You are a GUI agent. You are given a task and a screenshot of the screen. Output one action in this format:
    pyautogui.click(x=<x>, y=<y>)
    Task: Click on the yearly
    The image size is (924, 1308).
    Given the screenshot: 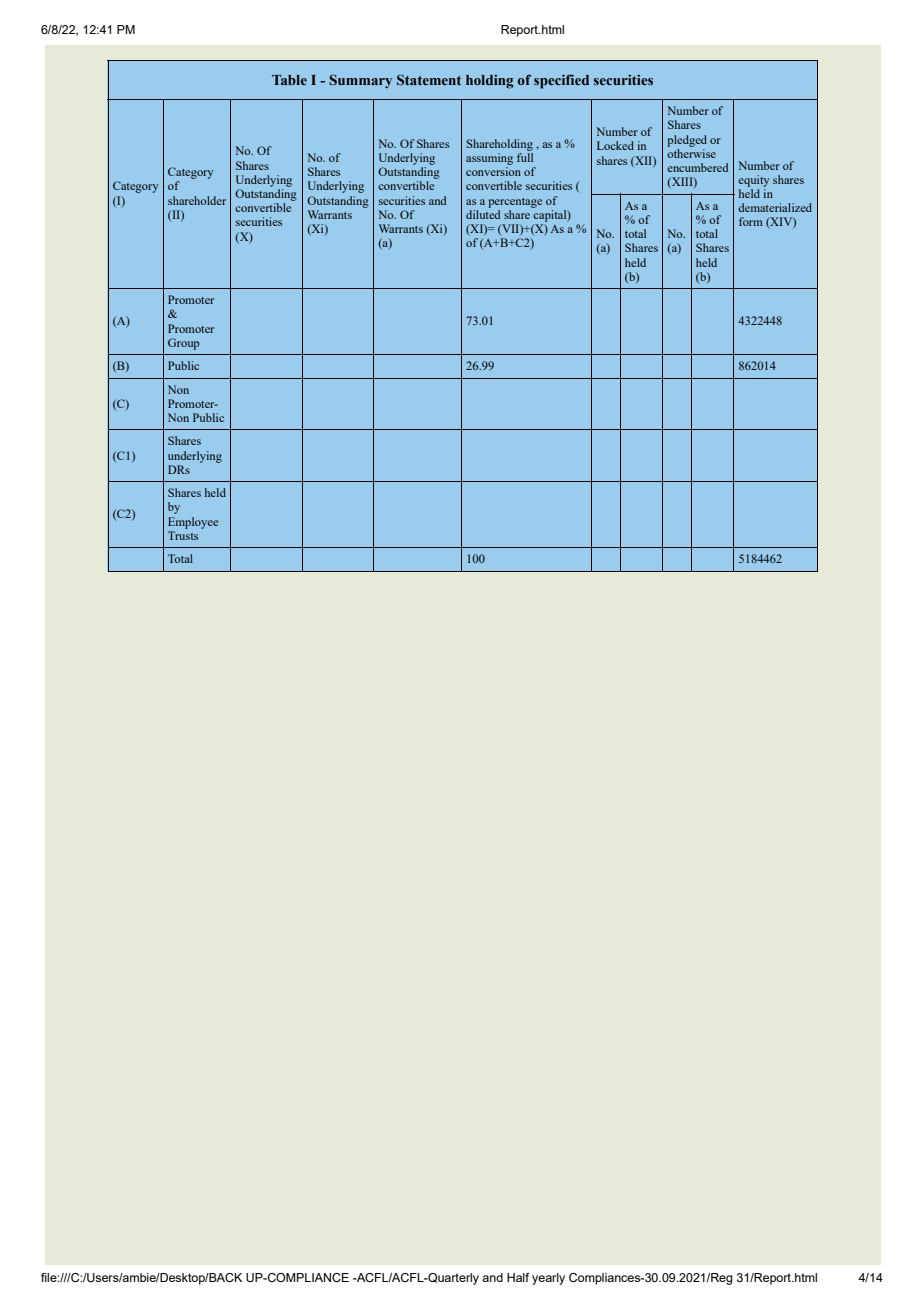 What is the action you would take?
    pyautogui.click(x=548, y=1279)
